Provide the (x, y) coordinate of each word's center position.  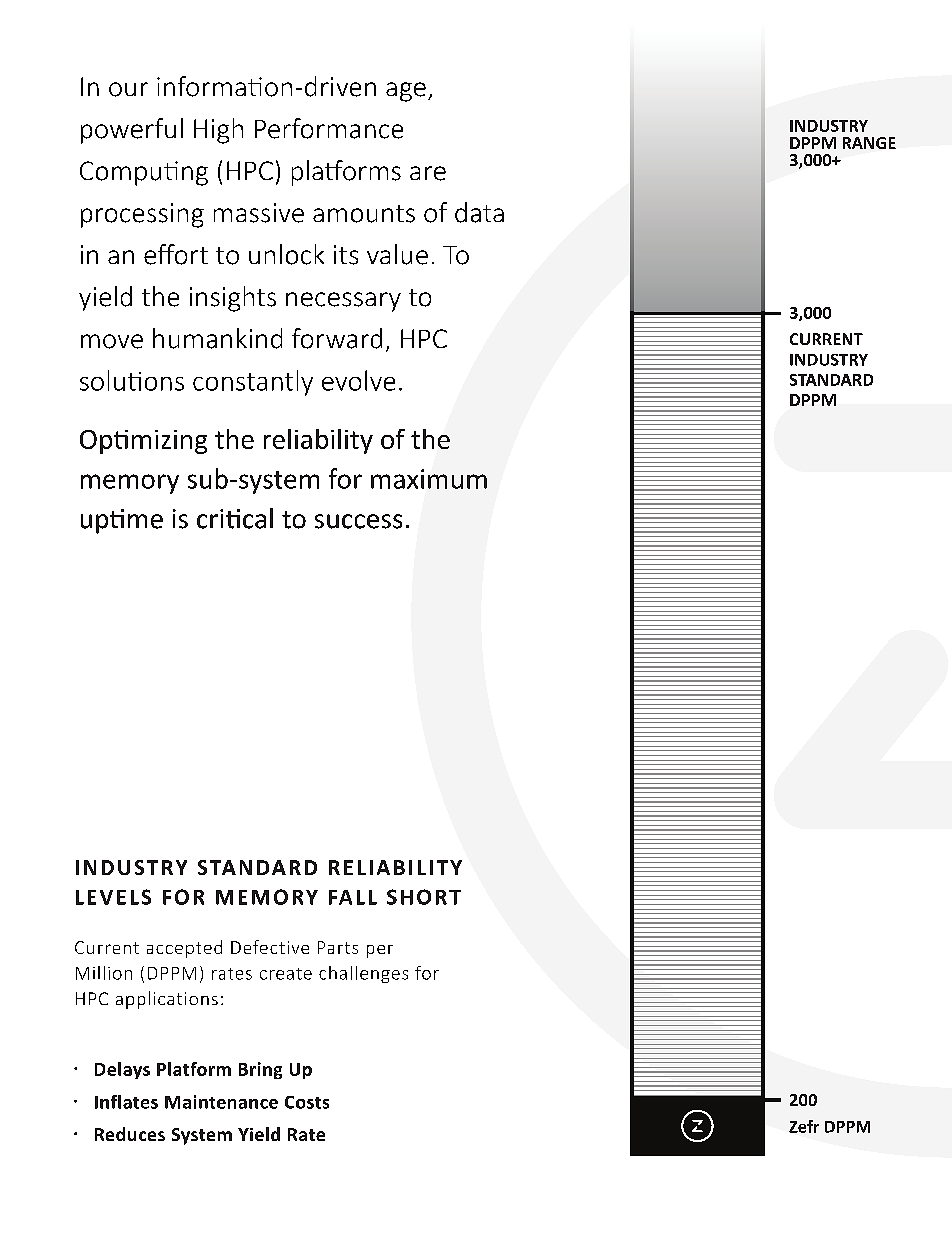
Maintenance (221, 1102)
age (406, 92)
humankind (217, 338)
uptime (122, 521)
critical (235, 518)
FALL (353, 897)
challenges (363, 974)
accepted (184, 949)
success (358, 521)
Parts (338, 947)
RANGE (869, 143)
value (397, 254)
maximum (429, 479)
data (479, 212)
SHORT (424, 897)
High (218, 131)
